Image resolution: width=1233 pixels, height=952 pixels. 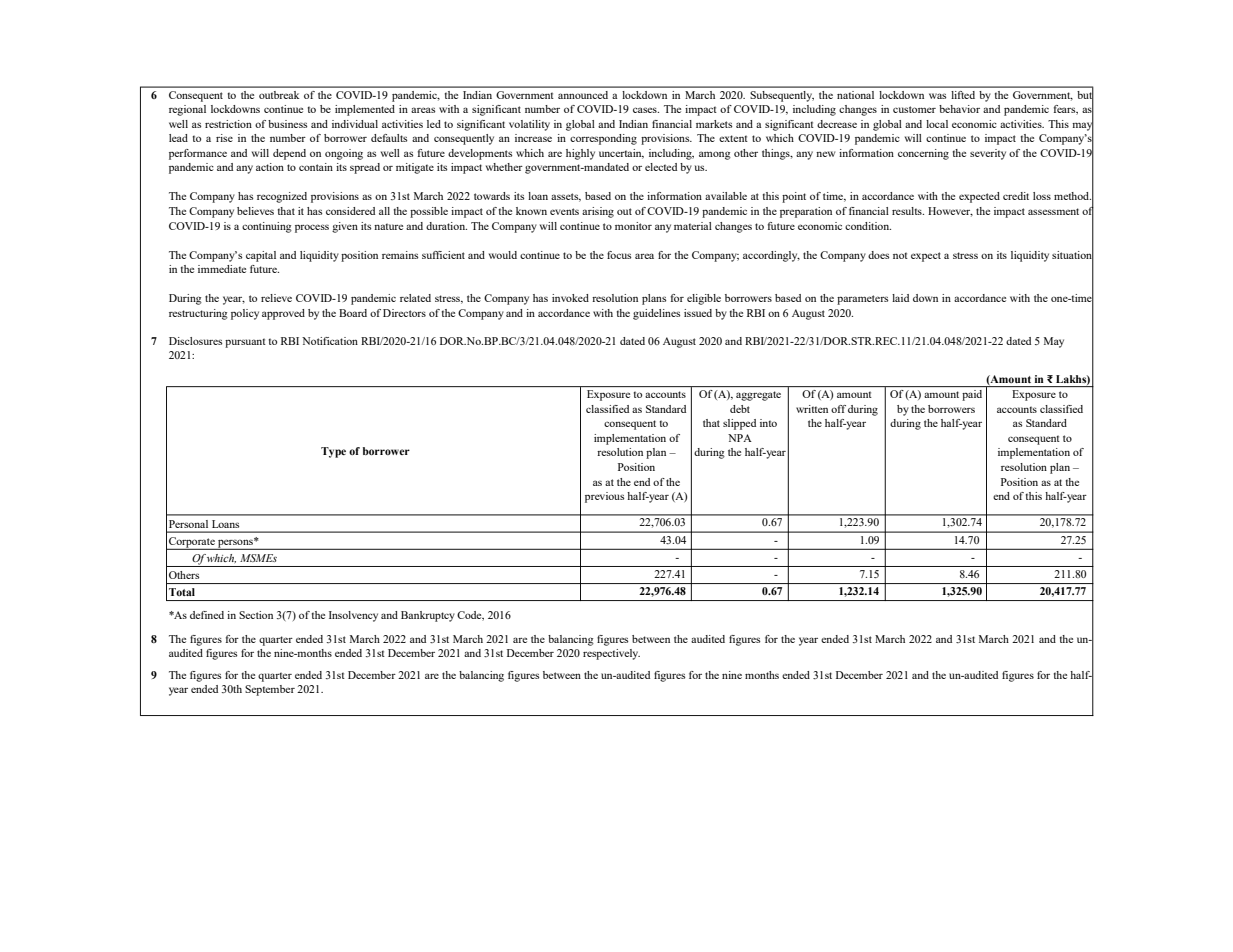 I want to click on NPA, so click(x=740, y=438).
